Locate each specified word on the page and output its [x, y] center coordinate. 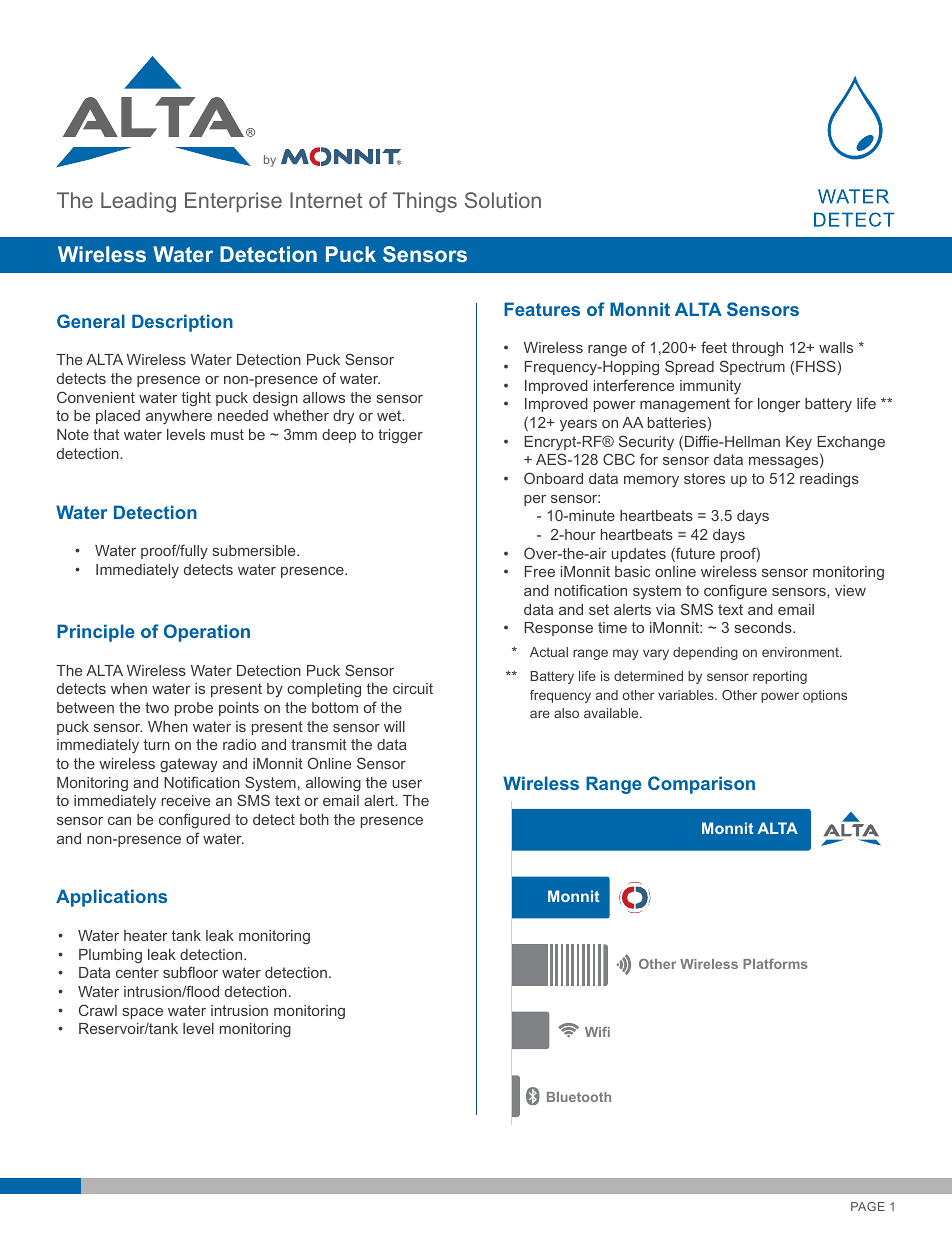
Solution [503, 200]
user [407, 784]
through [757, 349]
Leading [138, 202]
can [119, 821]
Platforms [775, 964]
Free [540, 571]
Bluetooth [579, 1097]
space [143, 1013]
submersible [255, 550]
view [850, 590]
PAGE [868, 1206]
